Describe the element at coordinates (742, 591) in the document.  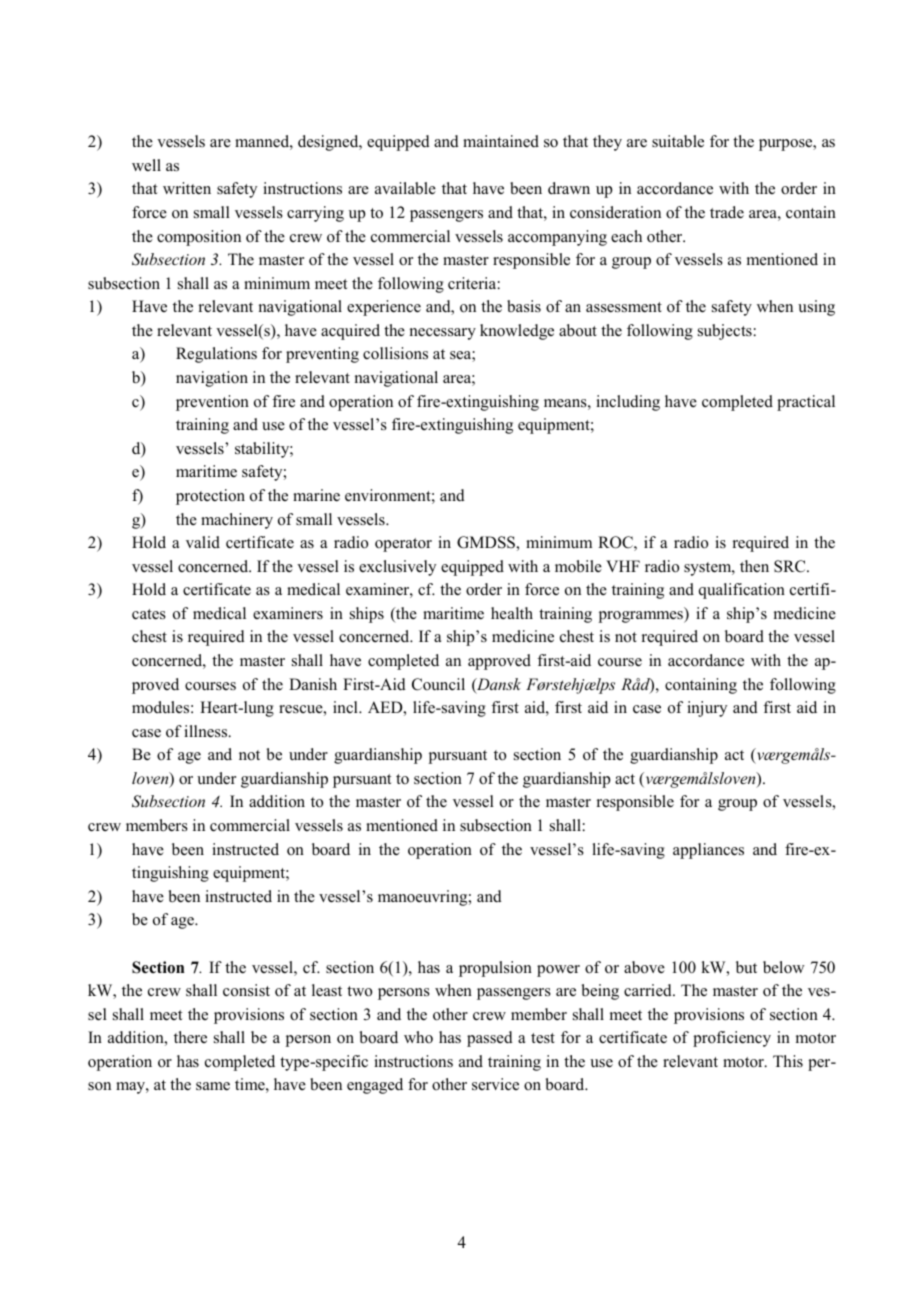
I see `qualification` at that location.
